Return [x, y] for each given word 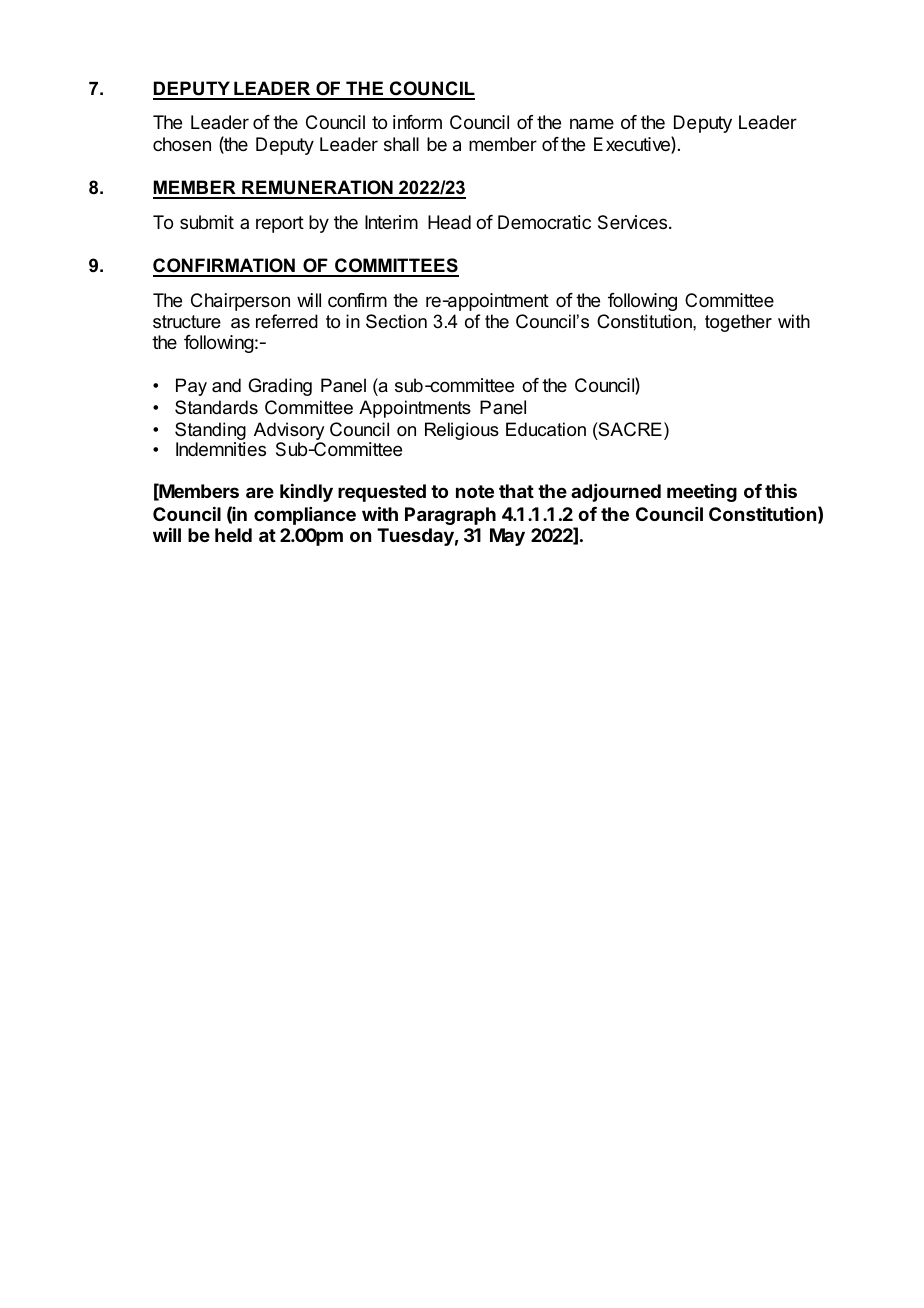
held [233, 535]
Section [396, 321]
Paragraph [450, 516]
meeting [702, 493]
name [592, 124]
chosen [182, 144]
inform [417, 122]
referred [287, 321]
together [738, 323]
